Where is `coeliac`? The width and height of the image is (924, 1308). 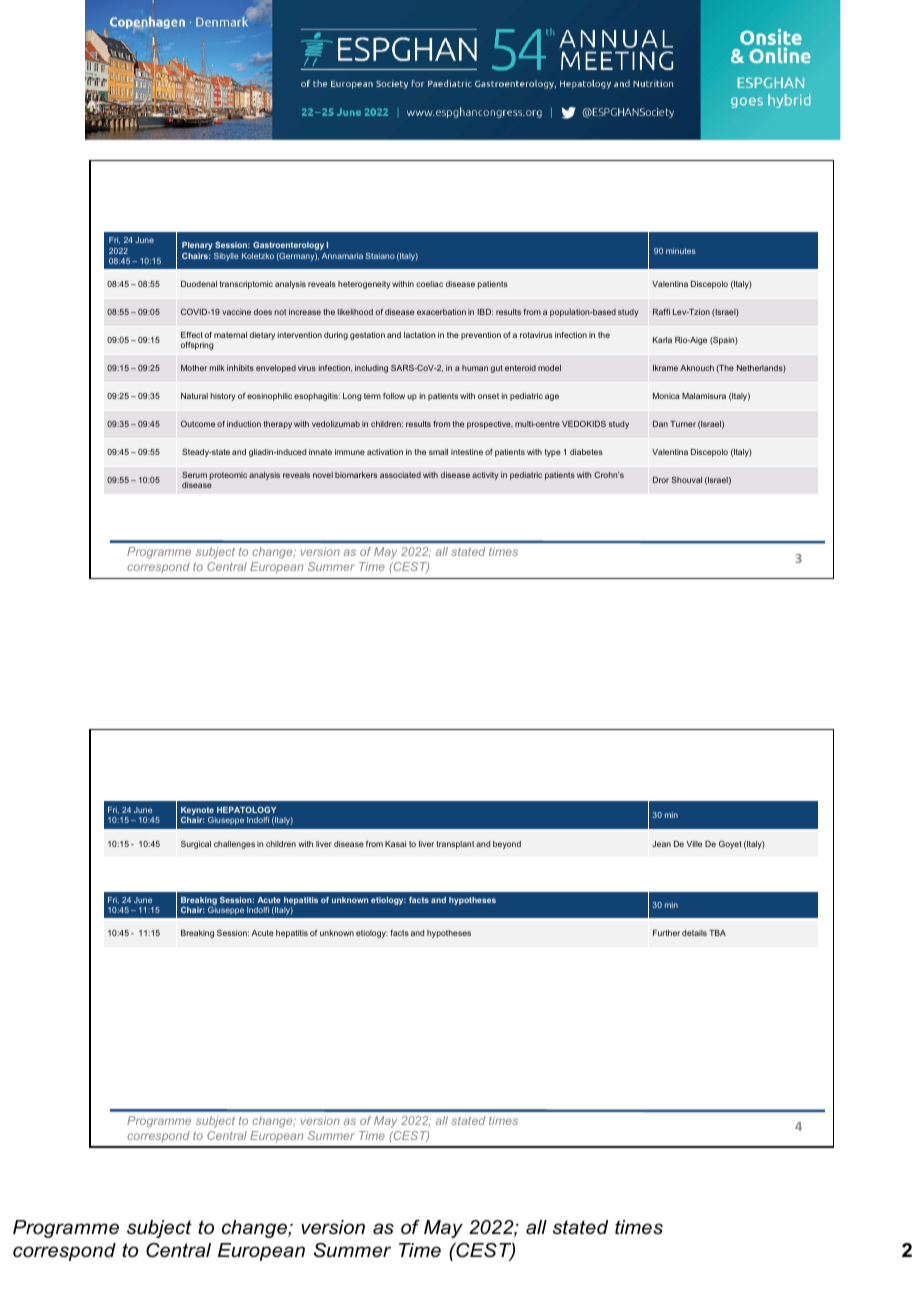 coeliac is located at coordinates (429, 284).
